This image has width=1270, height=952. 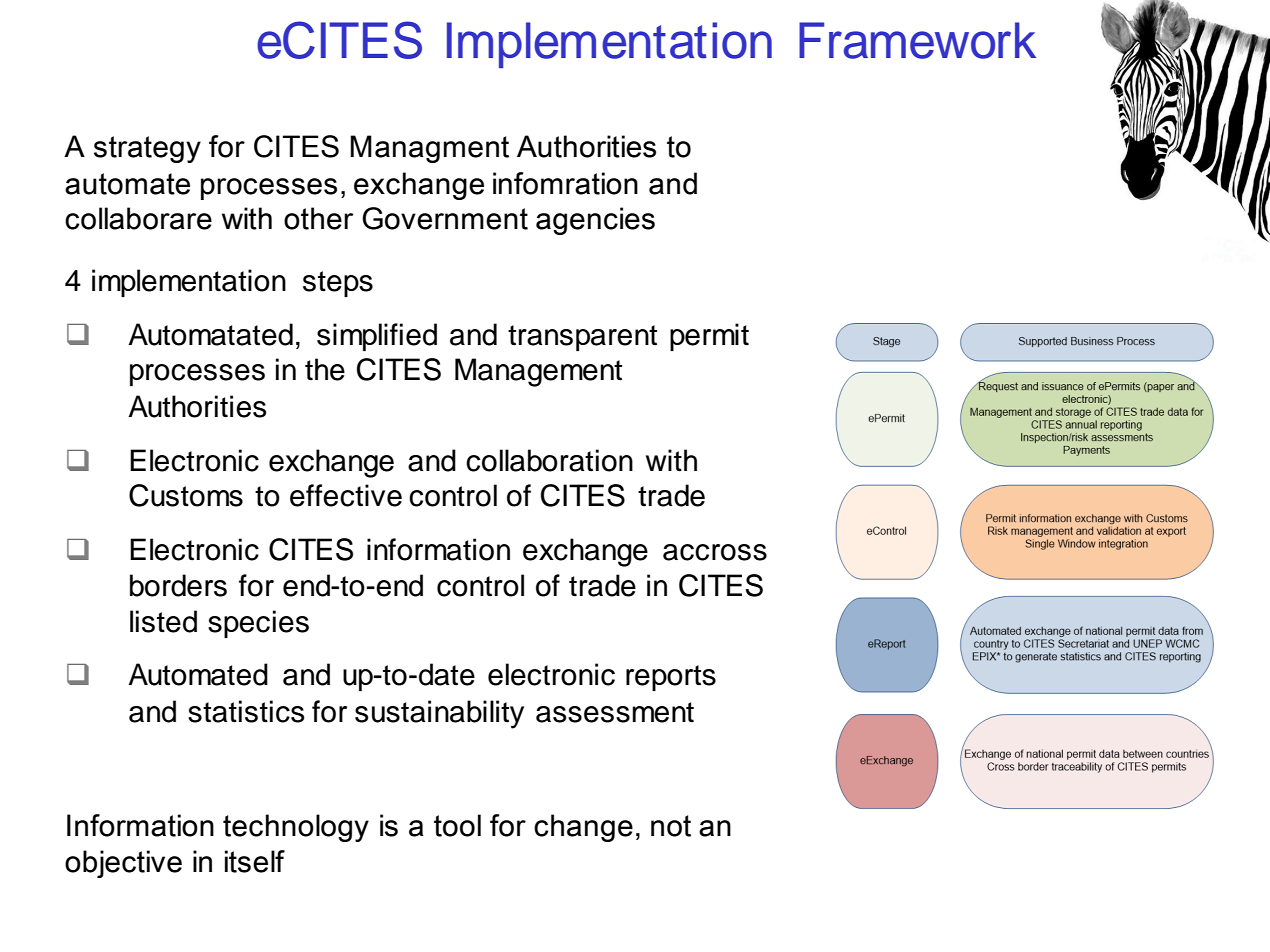 I want to click on Framework, so click(x=917, y=40).
